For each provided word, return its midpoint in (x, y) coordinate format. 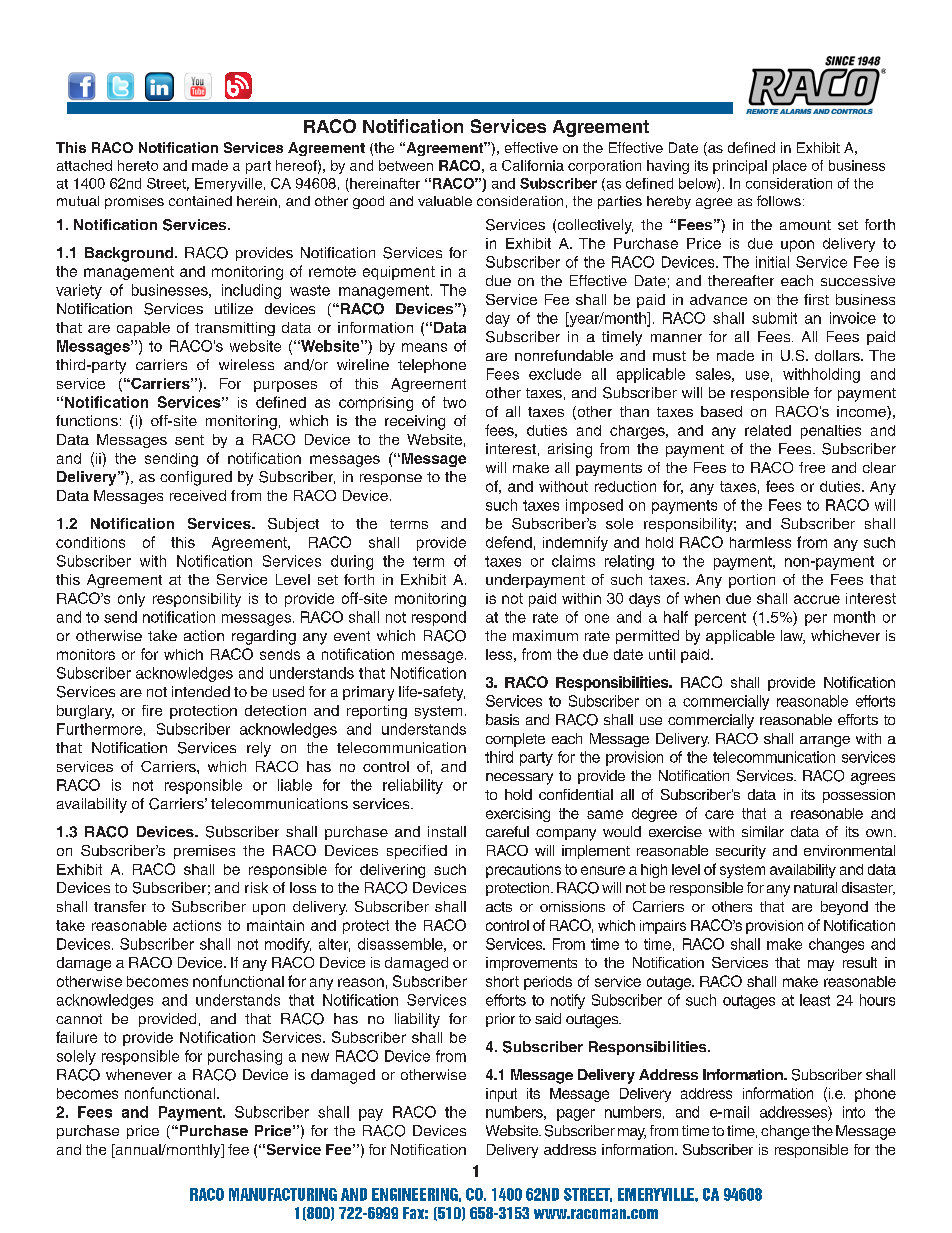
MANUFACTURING (283, 1194)
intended (201, 691)
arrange (825, 741)
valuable (445, 201)
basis (502, 719)
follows (779, 200)
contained (200, 201)
